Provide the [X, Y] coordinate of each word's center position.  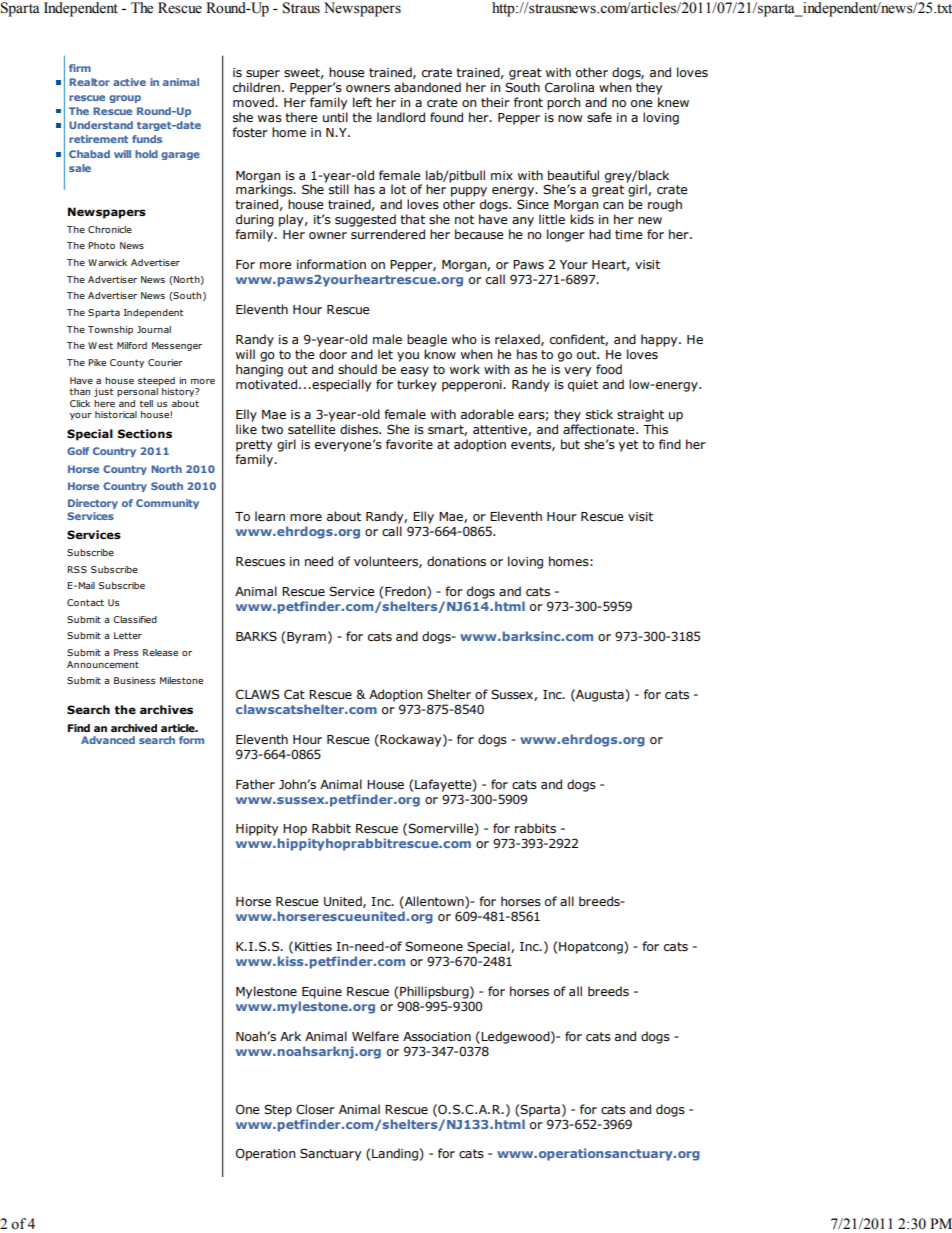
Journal [154, 329]
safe [599, 117]
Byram [306, 638]
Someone [434, 946]
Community [167, 504]
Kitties [313, 946]
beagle [427, 340]
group [125, 99]
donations [456, 561]
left [362, 102]
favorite [409, 444]
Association [437, 1037]
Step [278, 1110]
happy [660, 340]
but [570, 444]
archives [166, 709]
